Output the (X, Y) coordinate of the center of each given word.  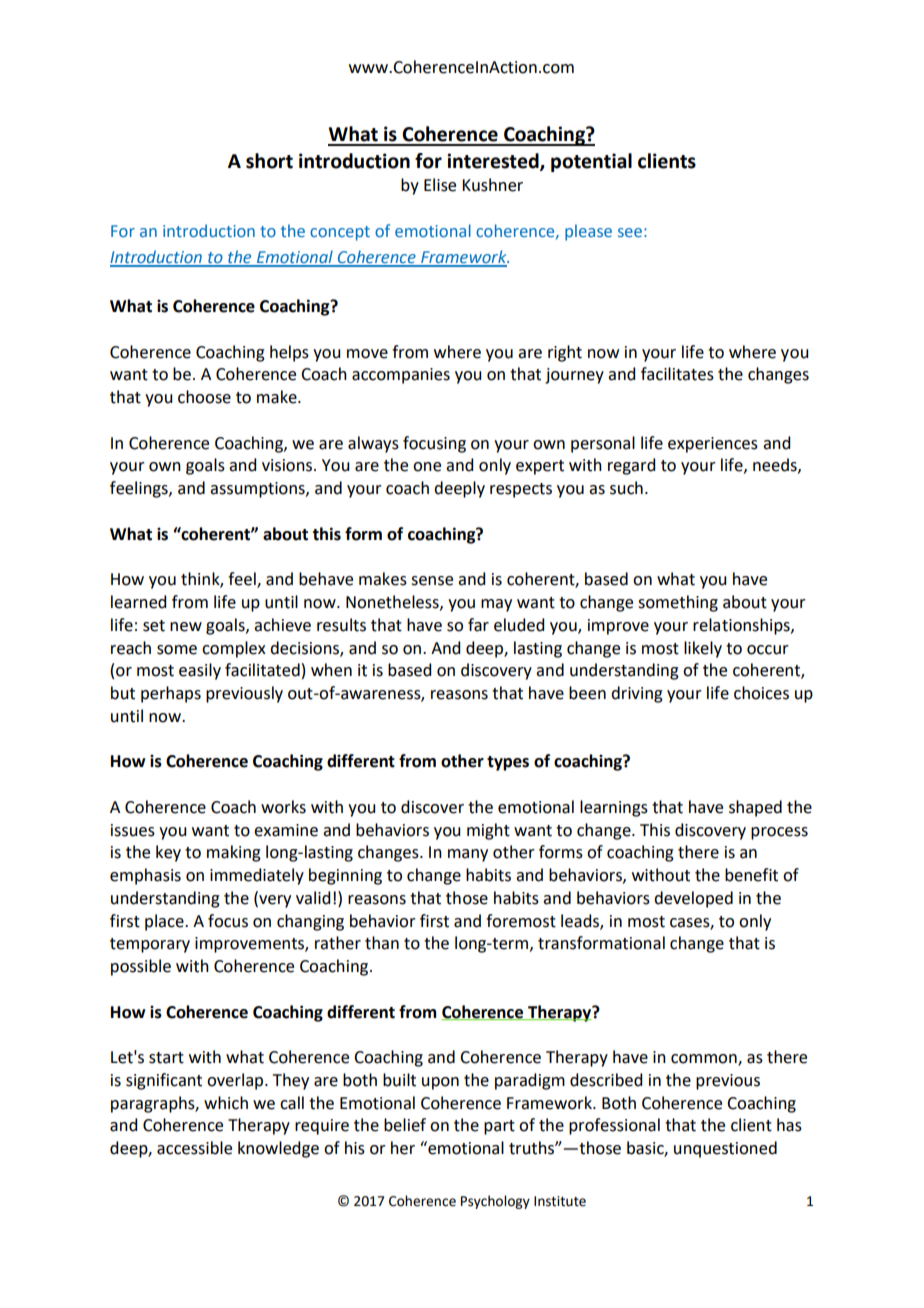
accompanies (401, 376)
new (186, 627)
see (630, 232)
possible (141, 967)
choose (204, 397)
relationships (742, 626)
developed (693, 899)
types (508, 763)
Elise (440, 185)
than (382, 943)
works (283, 807)
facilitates (677, 374)
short (269, 161)
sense (432, 581)
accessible (194, 1148)
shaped (755, 808)
